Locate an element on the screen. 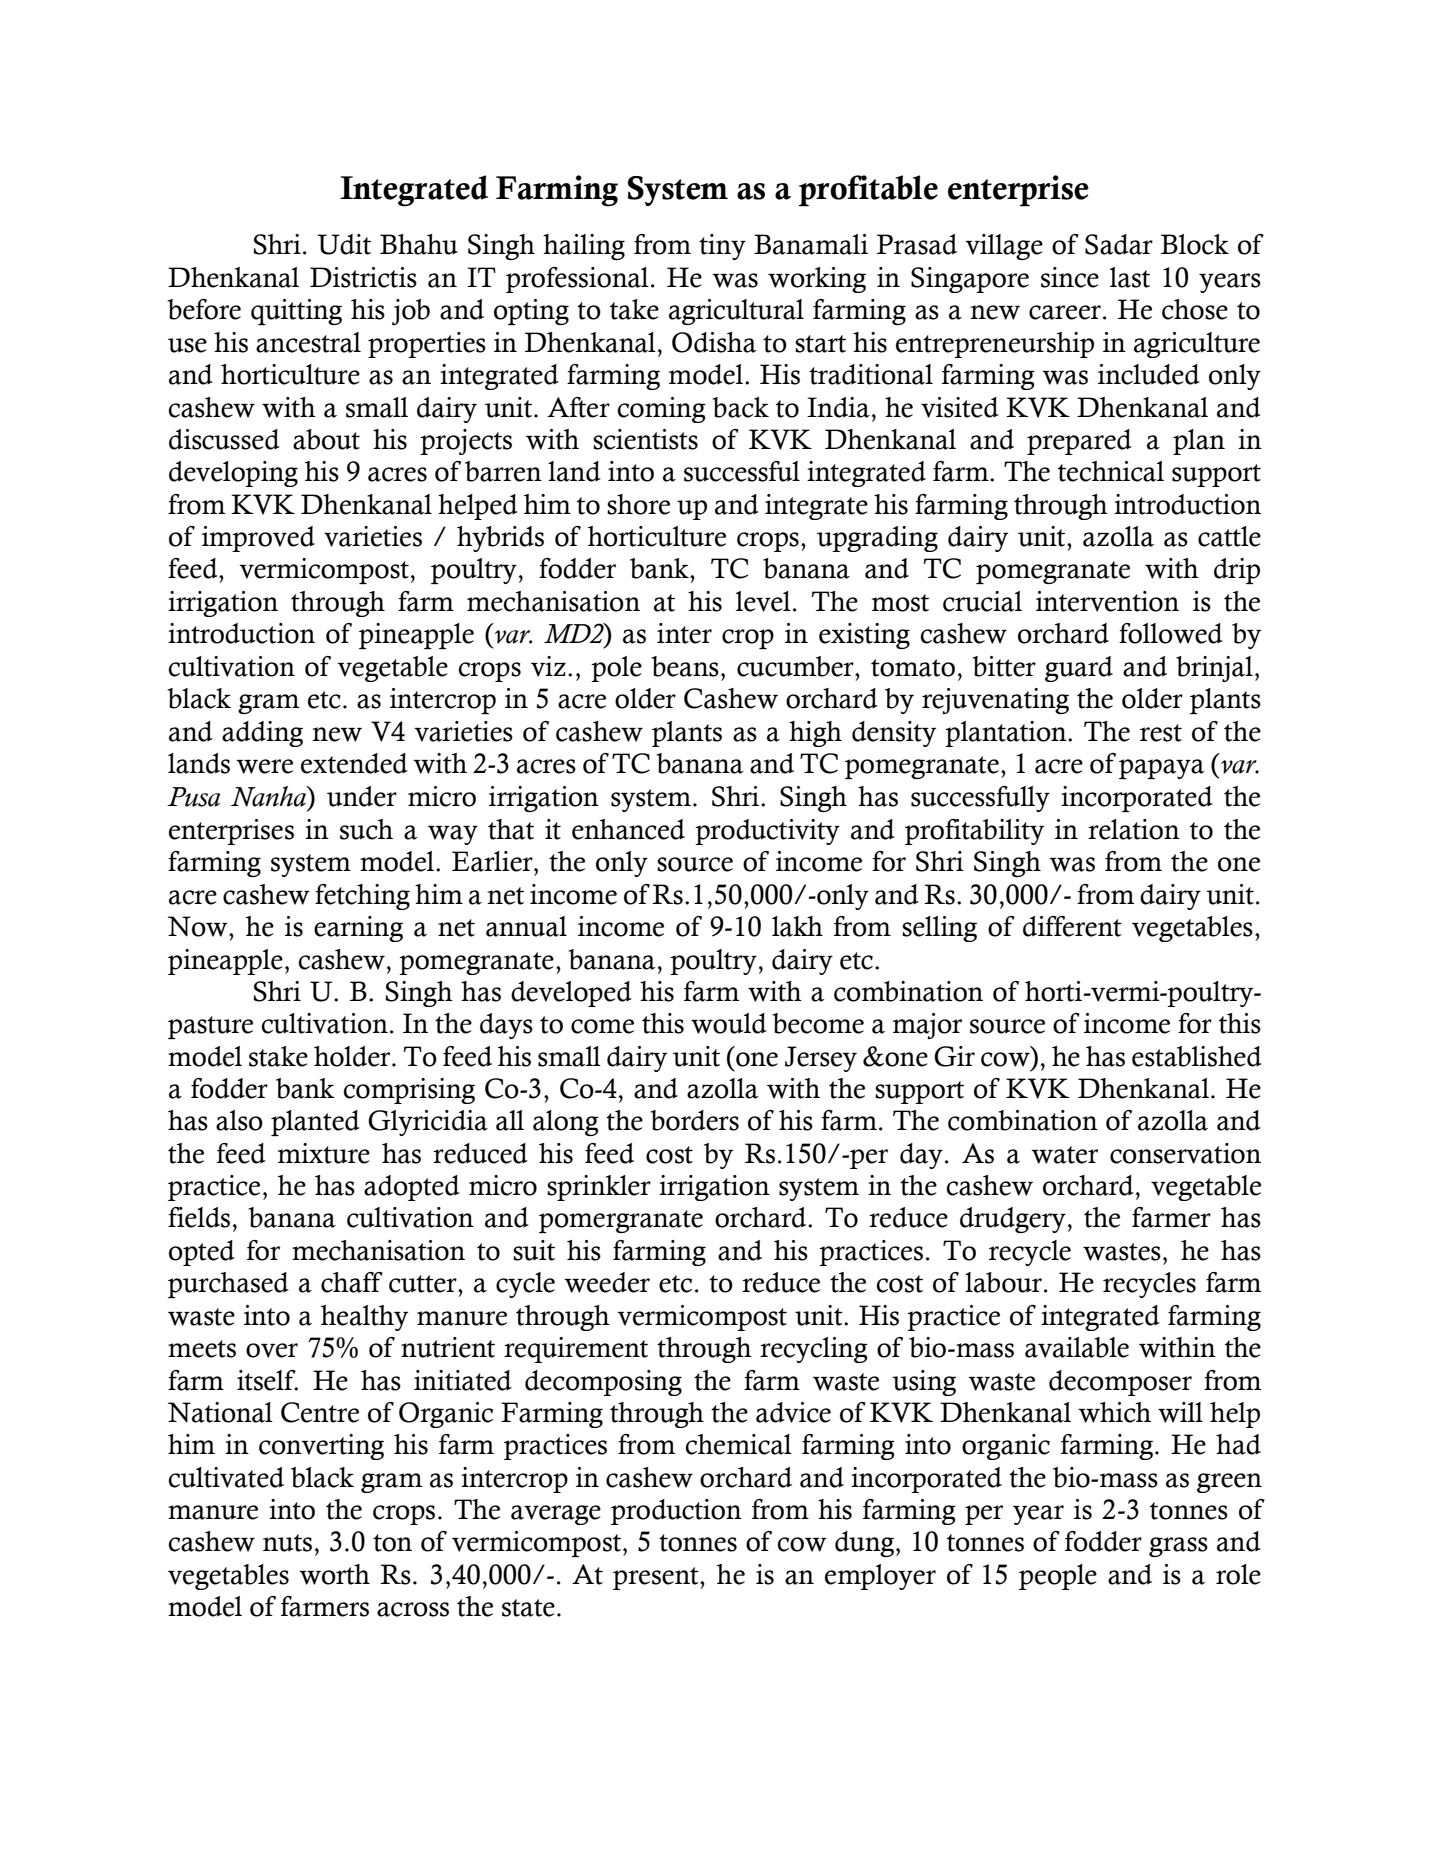 This screenshot has width=1430, height=1851. chaff is located at coordinates (352, 1282).
